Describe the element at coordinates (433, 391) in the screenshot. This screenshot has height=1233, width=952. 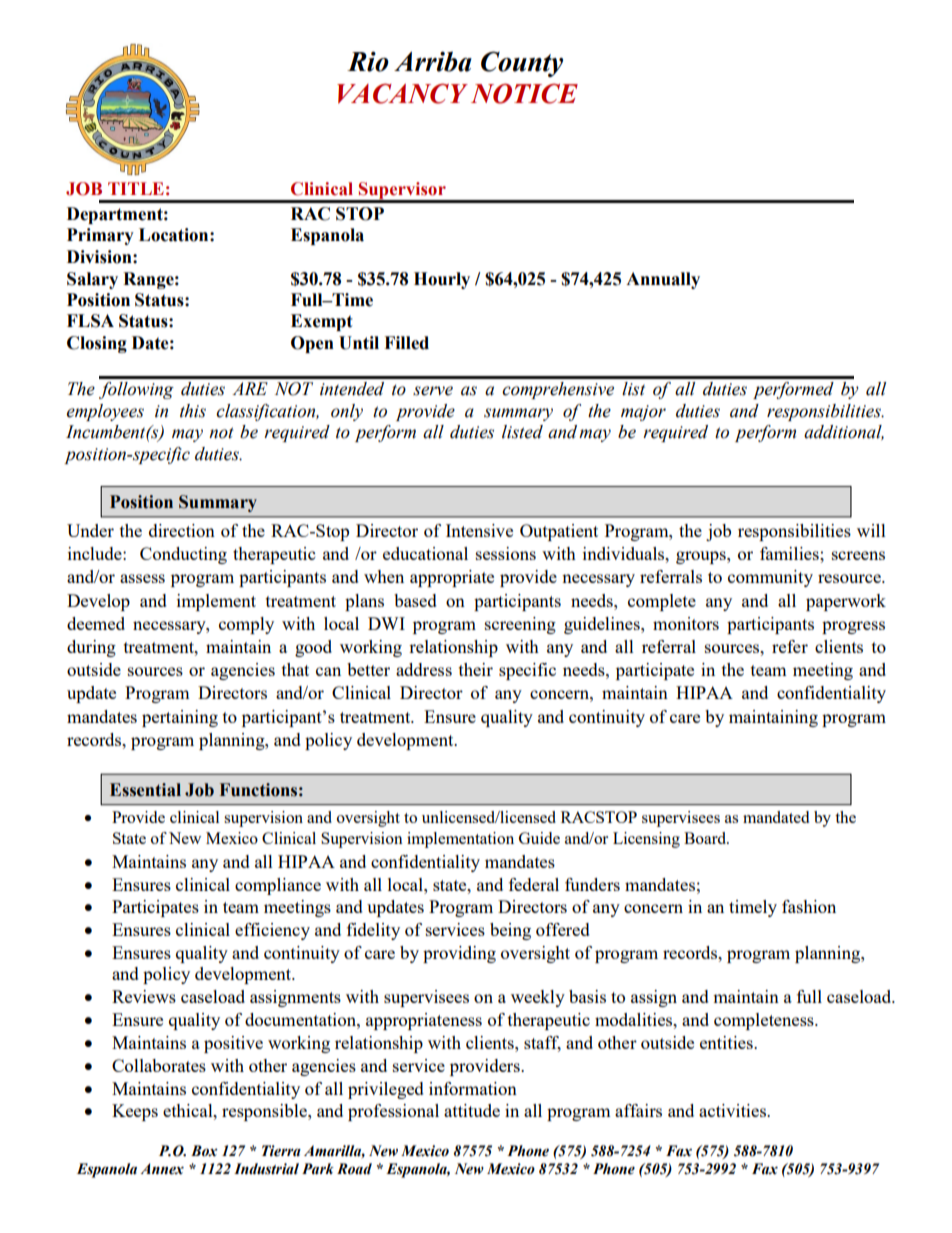
I see `serve` at that location.
